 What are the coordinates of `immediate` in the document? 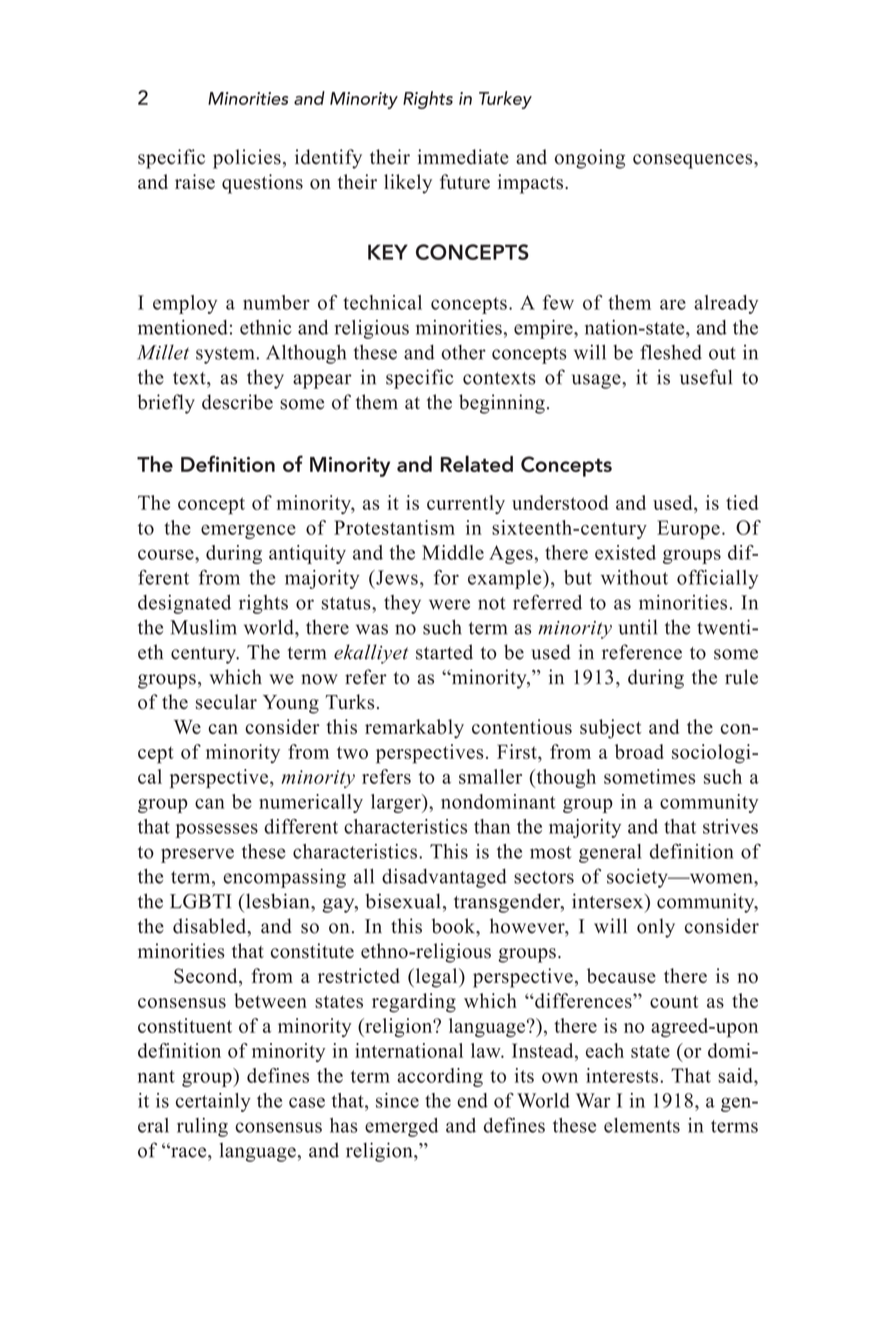 It's located at (463, 157).
